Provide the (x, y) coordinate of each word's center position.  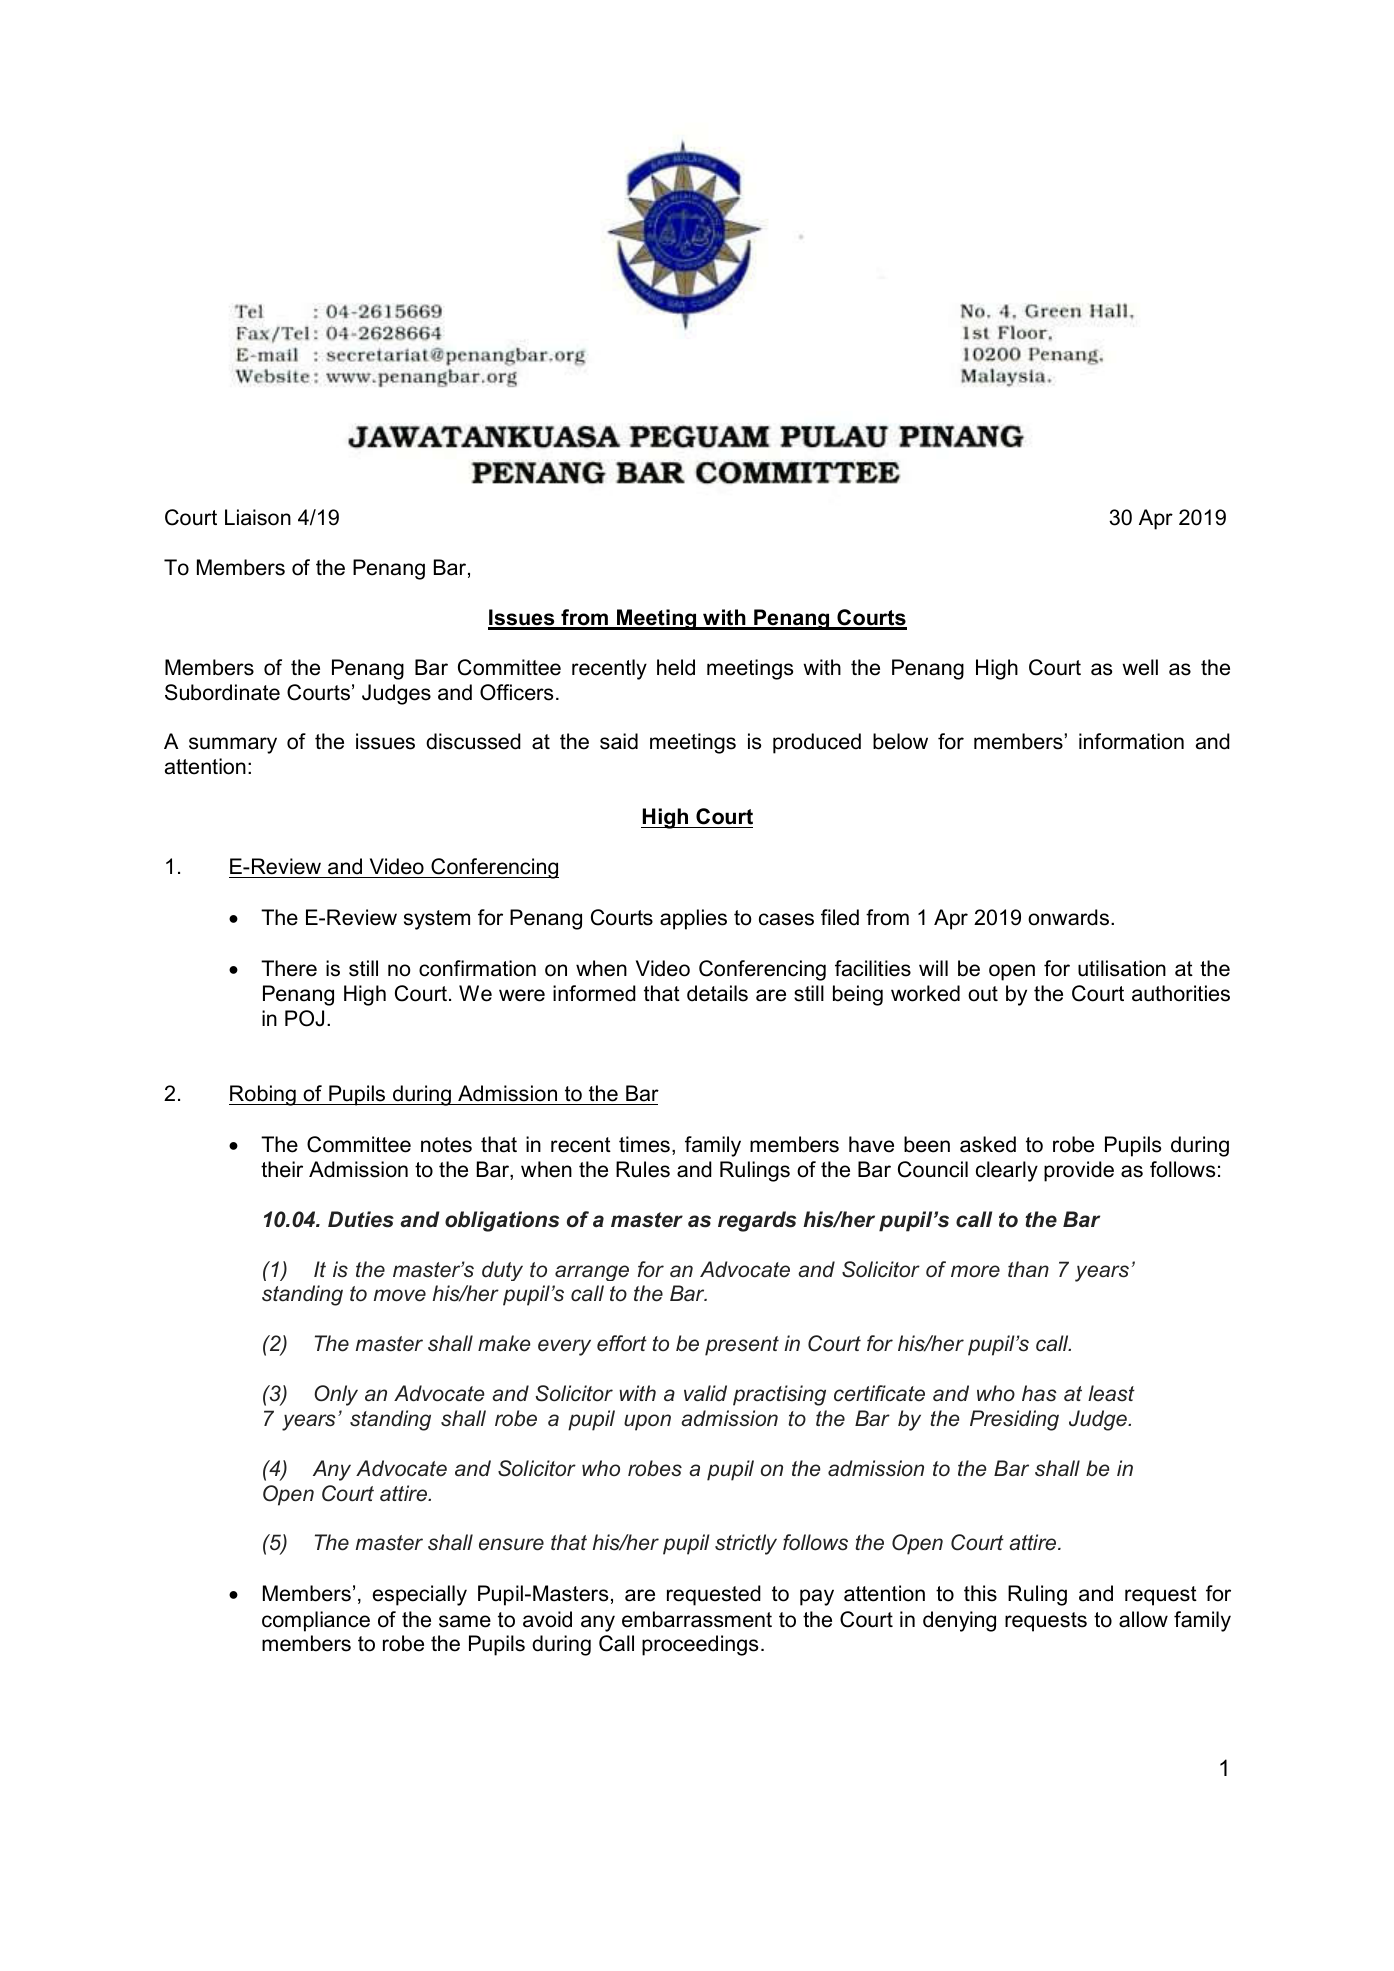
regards (757, 1221)
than (1028, 1269)
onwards (1068, 917)
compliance (316, 1621)
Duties (361, 1219)
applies (693, 919)
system (437, 920)
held (676, 667)
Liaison (258, 517)
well (1140, 667)
